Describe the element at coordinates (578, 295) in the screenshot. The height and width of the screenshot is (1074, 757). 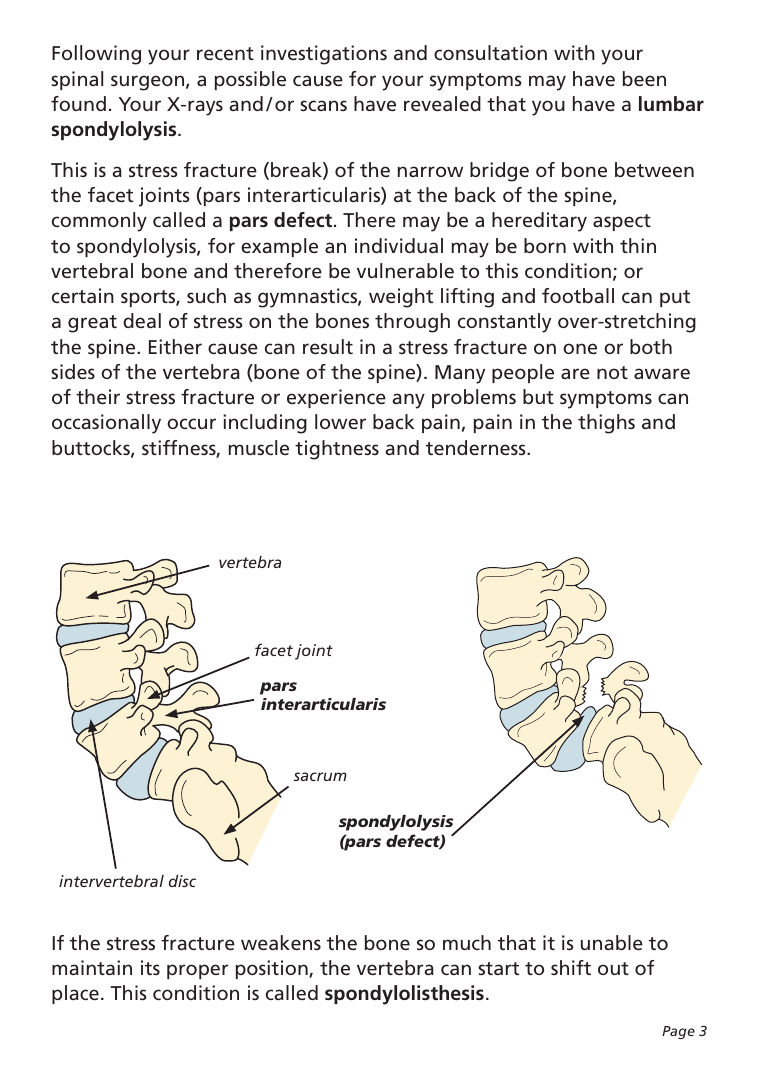
I see `football` at that location.
